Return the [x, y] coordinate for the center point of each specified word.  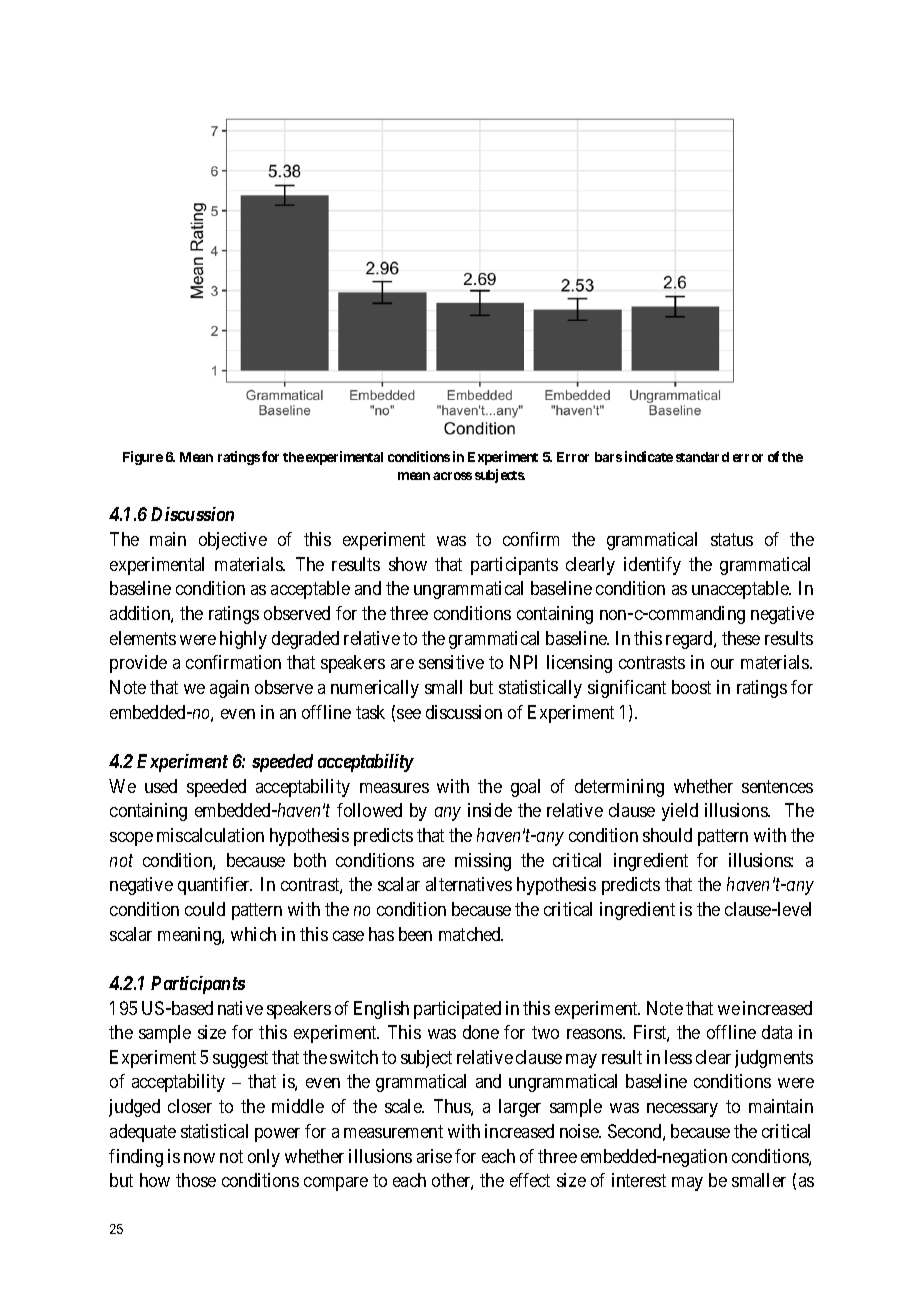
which [253, 934]
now [199, 1158]
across [452, 476]
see [409, 714]
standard [702, 457]
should [667, 835]
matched [471, 934]
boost [691, 687]
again [229, 689]
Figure [143, 458]
